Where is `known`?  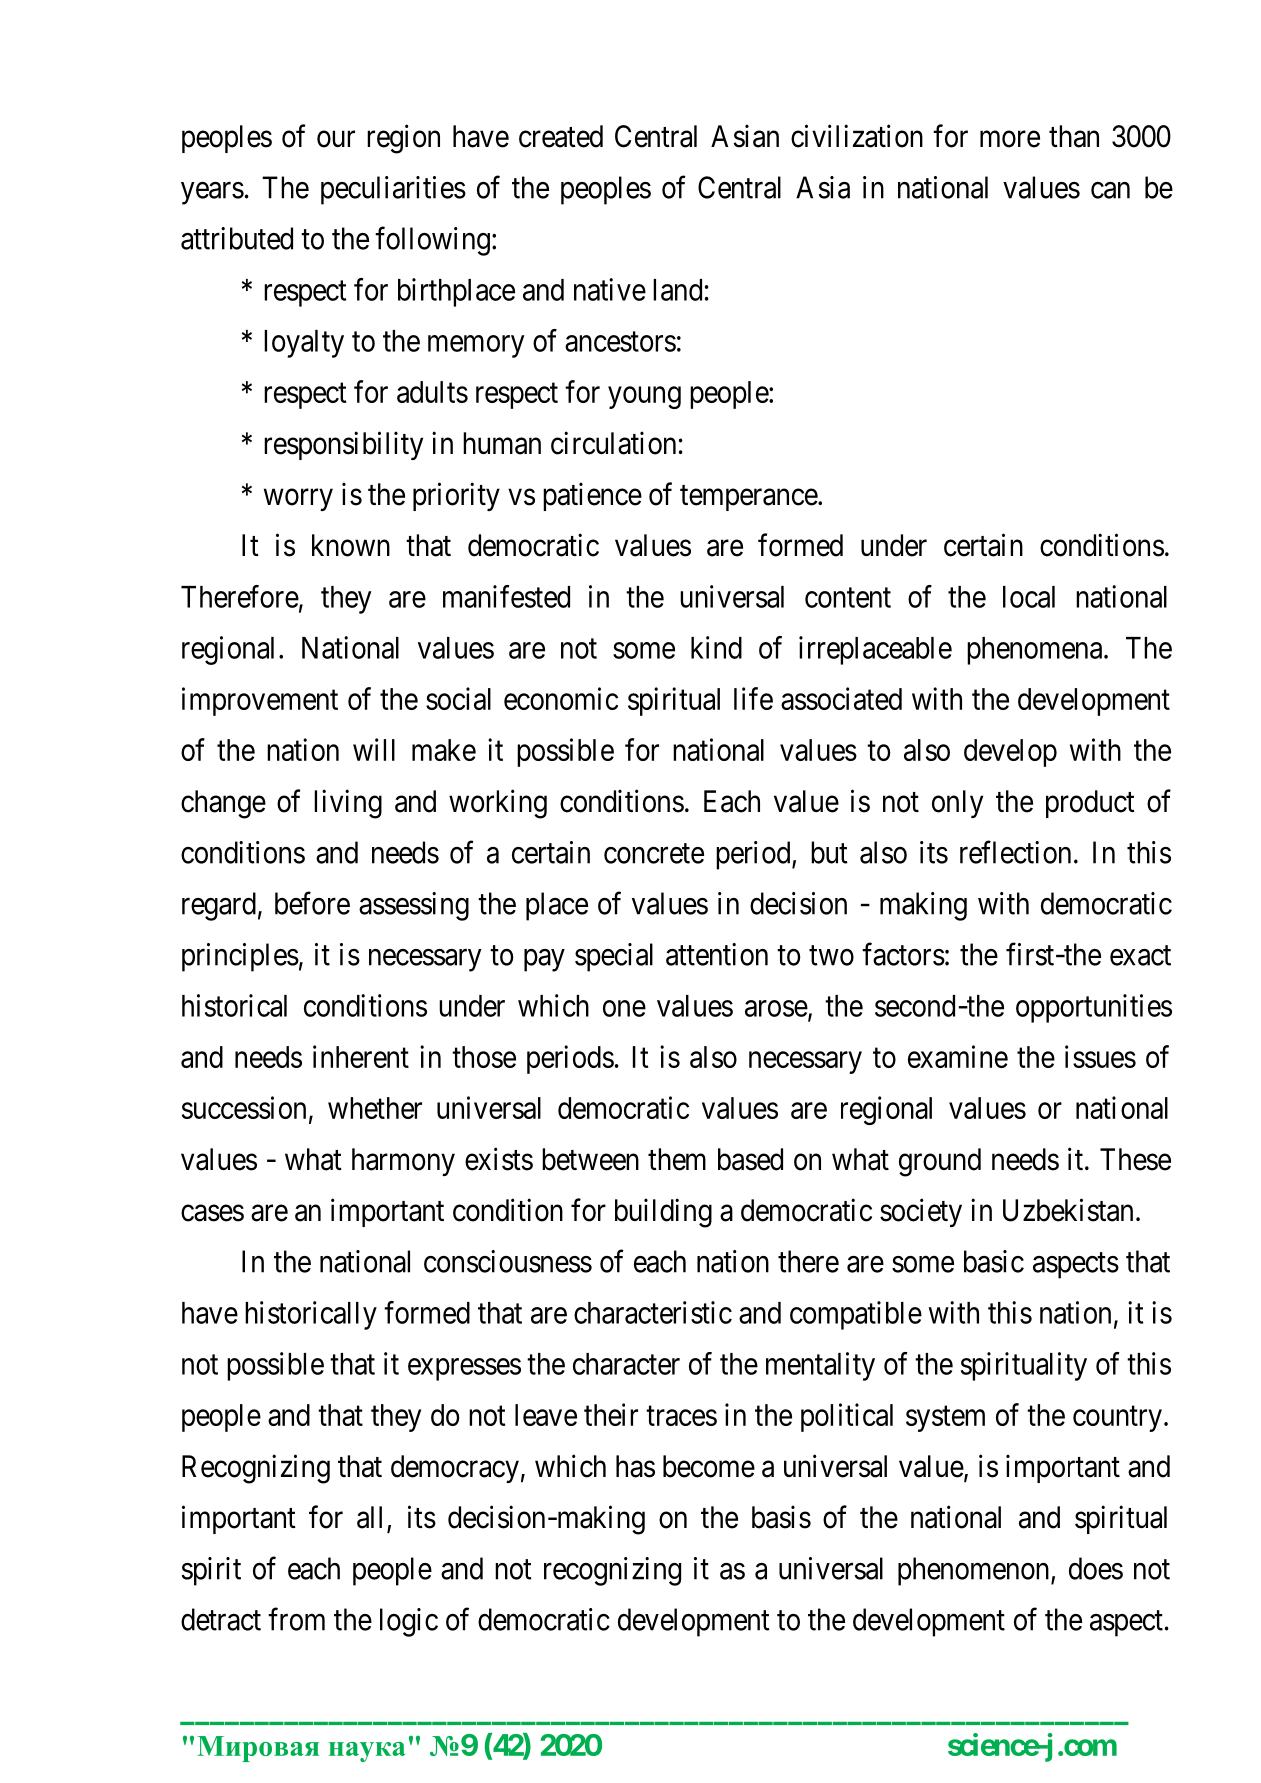
known is located at coordinates (351, 545).
